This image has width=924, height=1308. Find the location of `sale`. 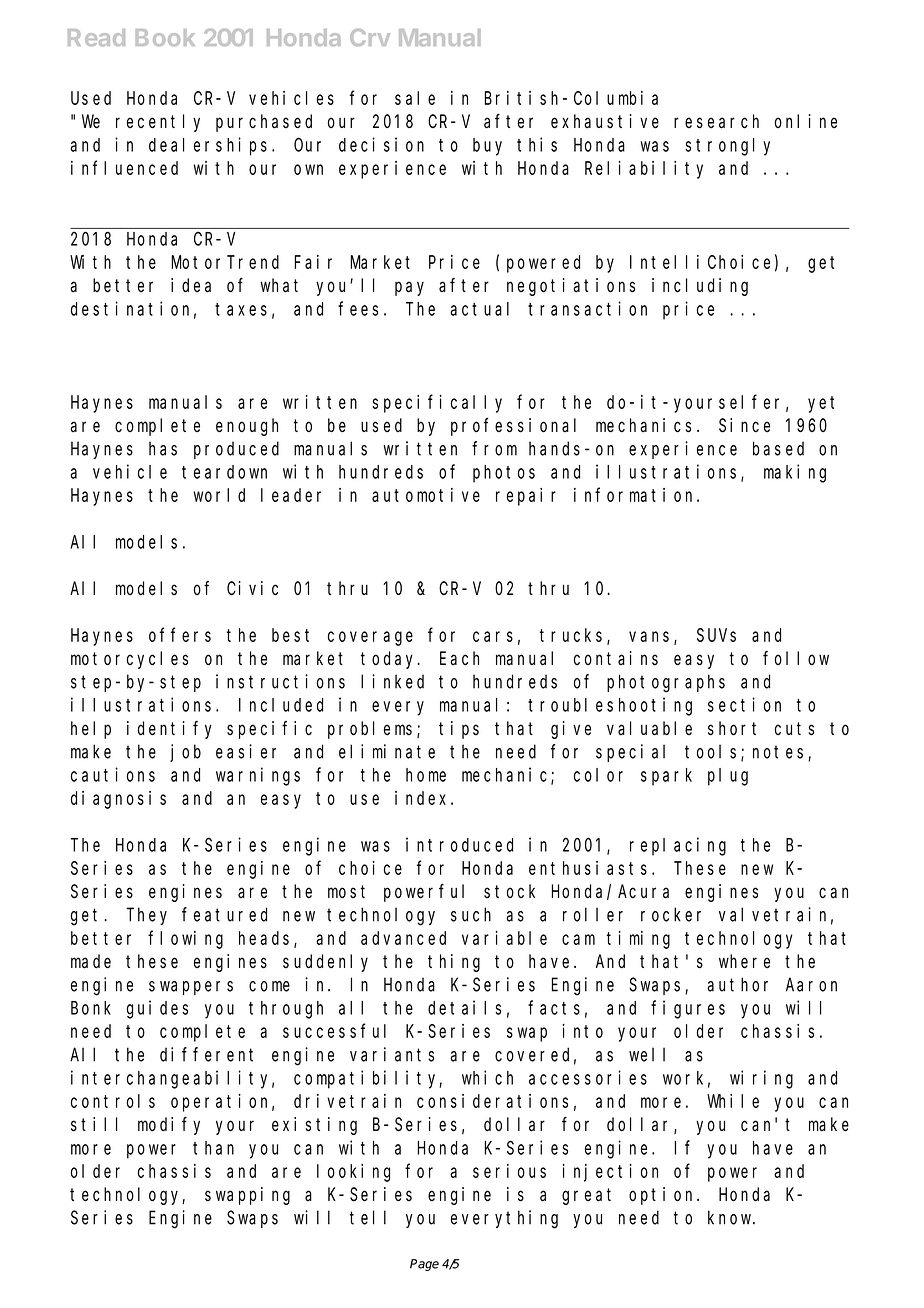

sale is located at coordinates (415, 98).
